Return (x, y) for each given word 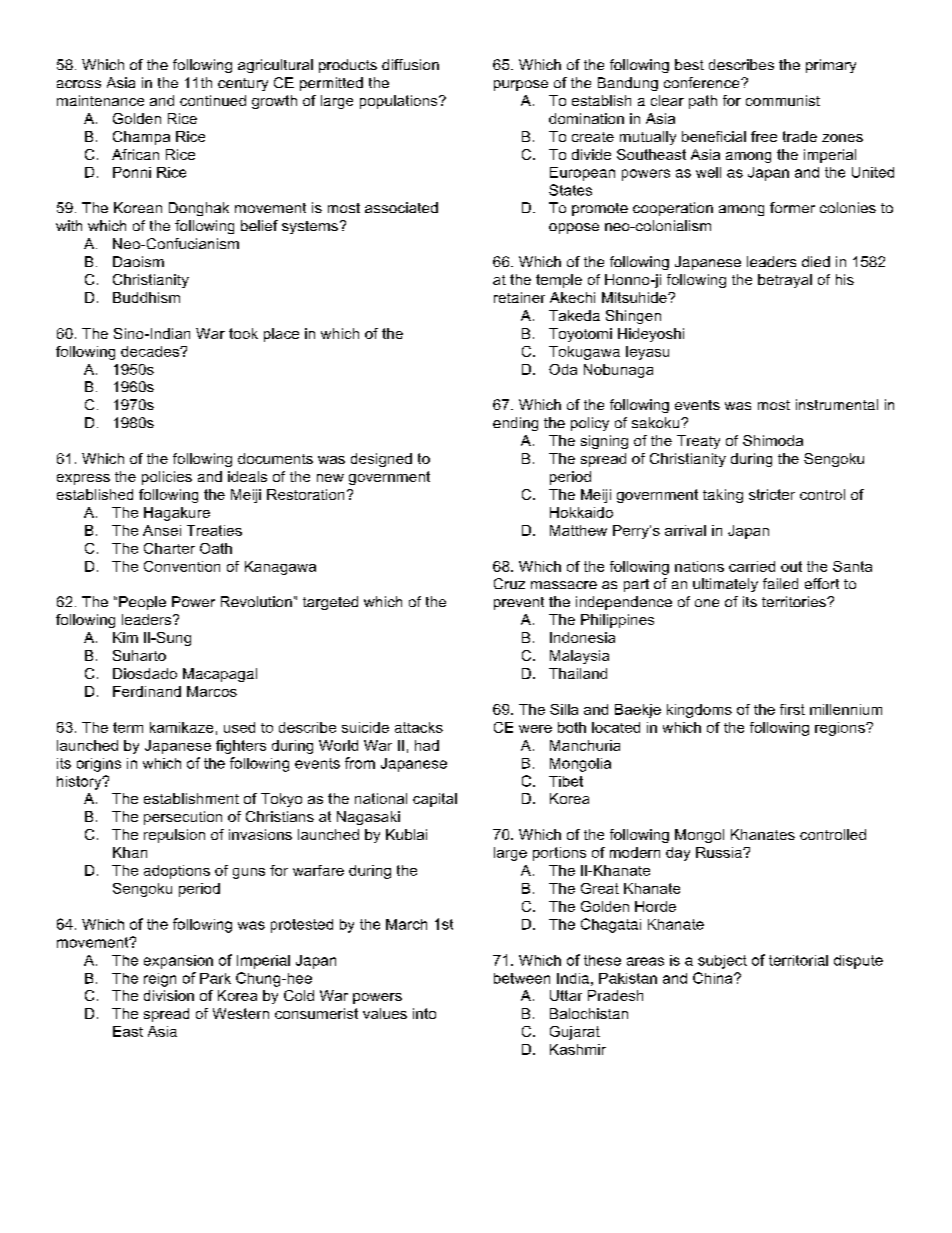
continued (213, 100)
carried (752, 566)
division (169, 995)
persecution (183, 818)
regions (841, 729)
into (424, 1013)
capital (435, 800)
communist (783, 100)
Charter (169, 548)
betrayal (785, 281)
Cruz (509, 583)
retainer (519, 297)
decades (151, 351)
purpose (521, 85)
